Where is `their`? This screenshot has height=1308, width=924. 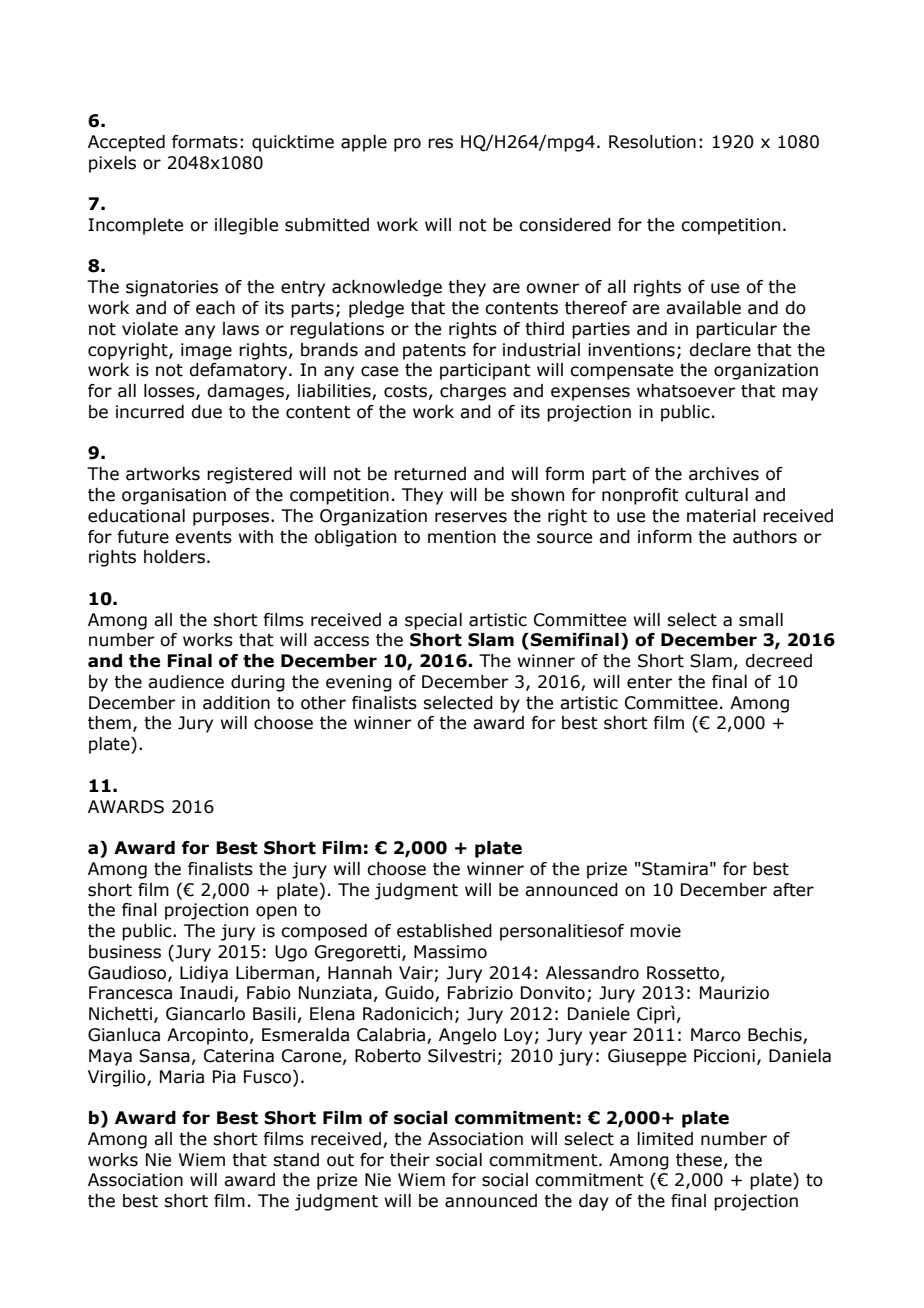
their is located at coordinates (410, 1160).
